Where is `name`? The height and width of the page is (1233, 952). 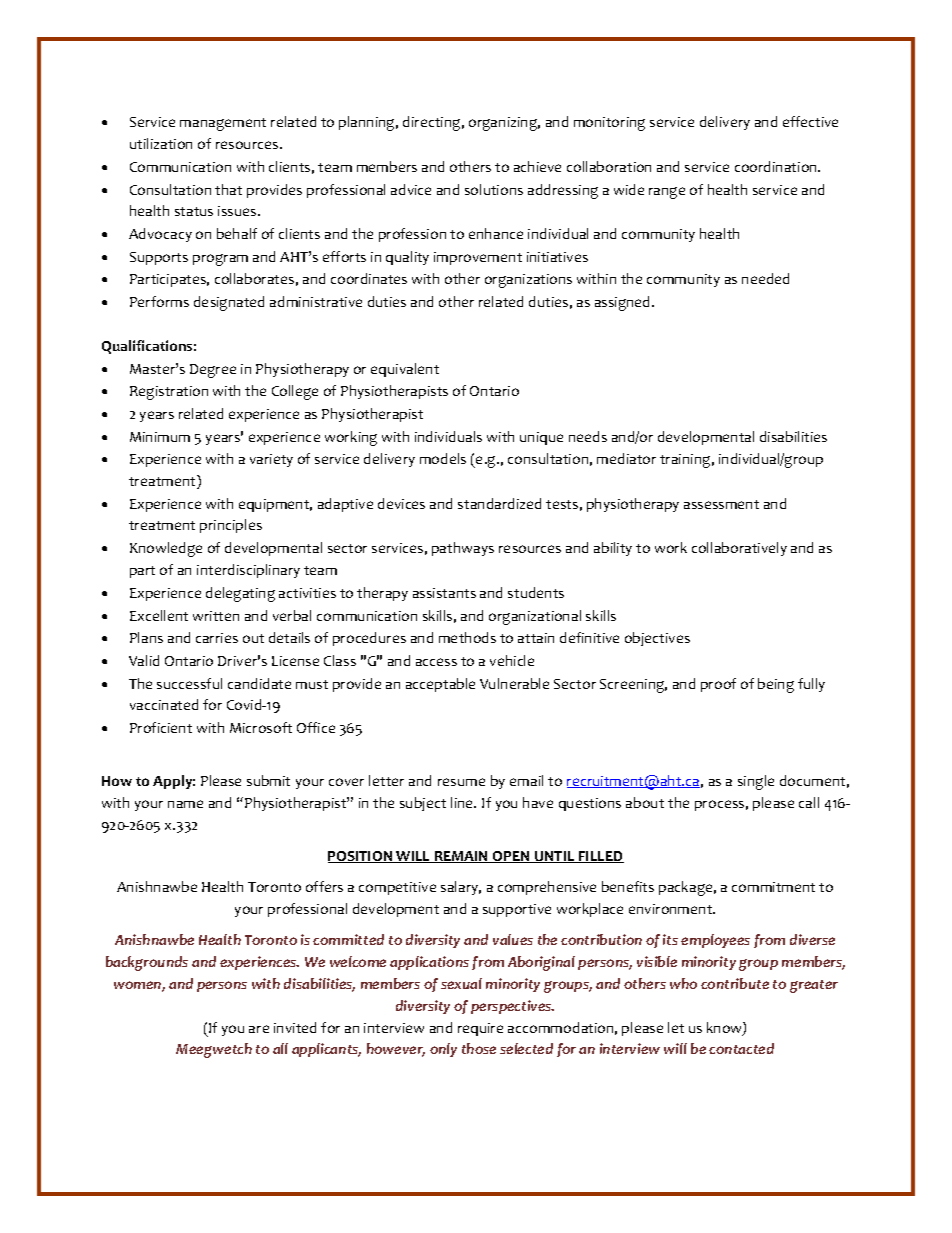 name is located at coordinates (185, 804).
